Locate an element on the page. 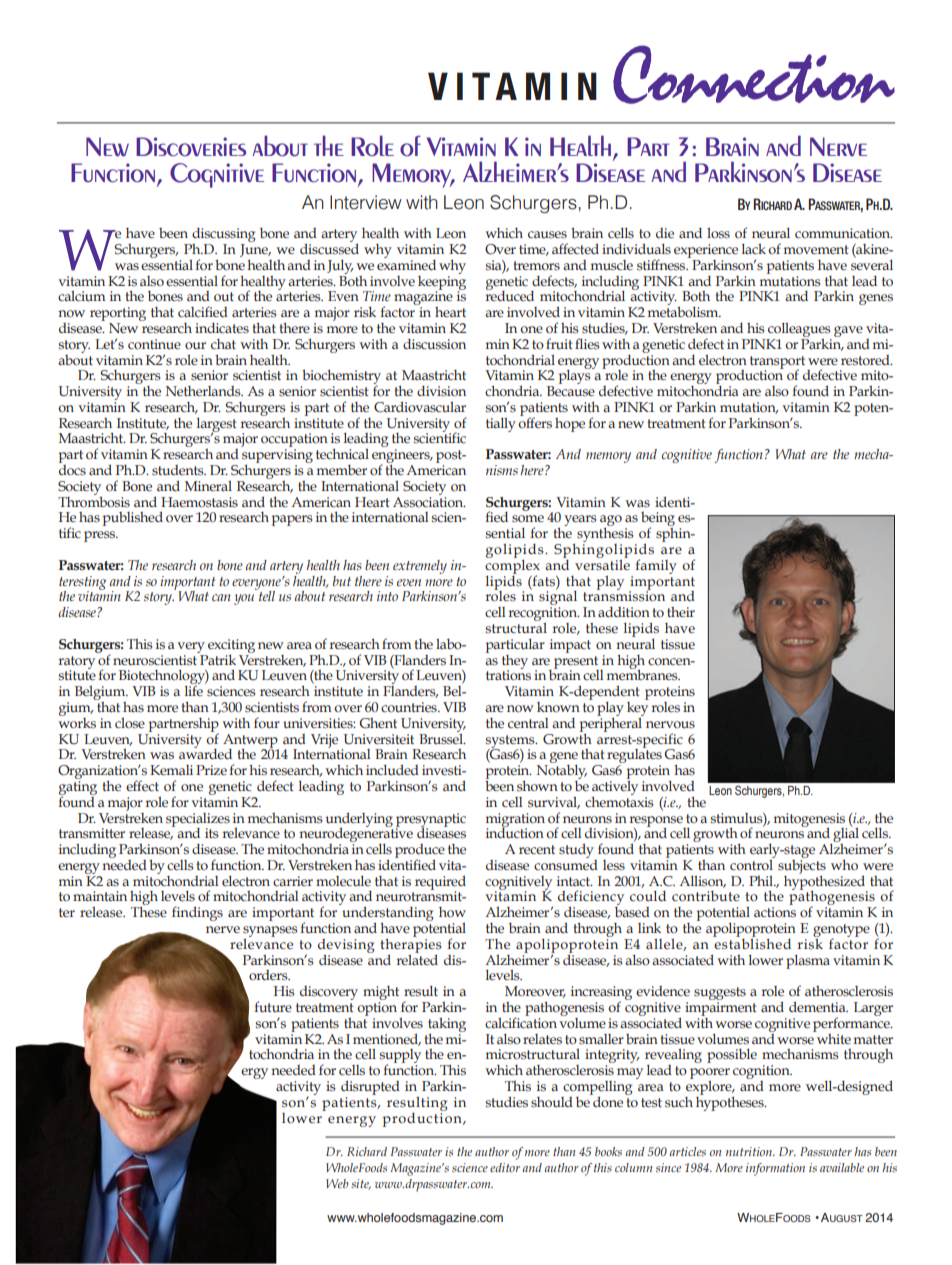  related is located at coordinates (417, 958).
